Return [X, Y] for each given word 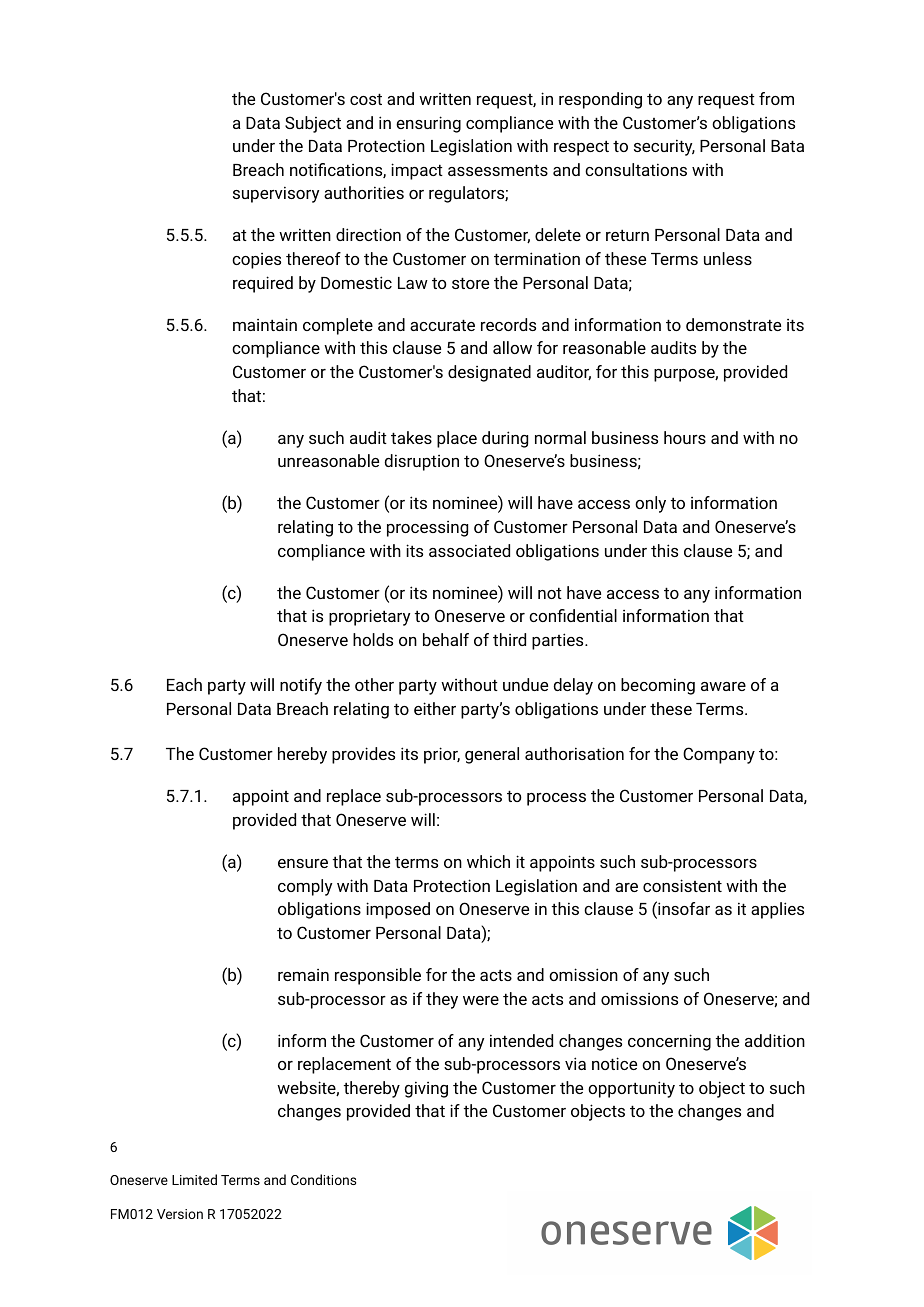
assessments [498, 170]
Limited [194, 1179]
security [664, 147]
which [488, 861]
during [505, 439]
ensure [303, 863]
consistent [682, 885]
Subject [313, 124]
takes [411, 437]
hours [685, 437]
